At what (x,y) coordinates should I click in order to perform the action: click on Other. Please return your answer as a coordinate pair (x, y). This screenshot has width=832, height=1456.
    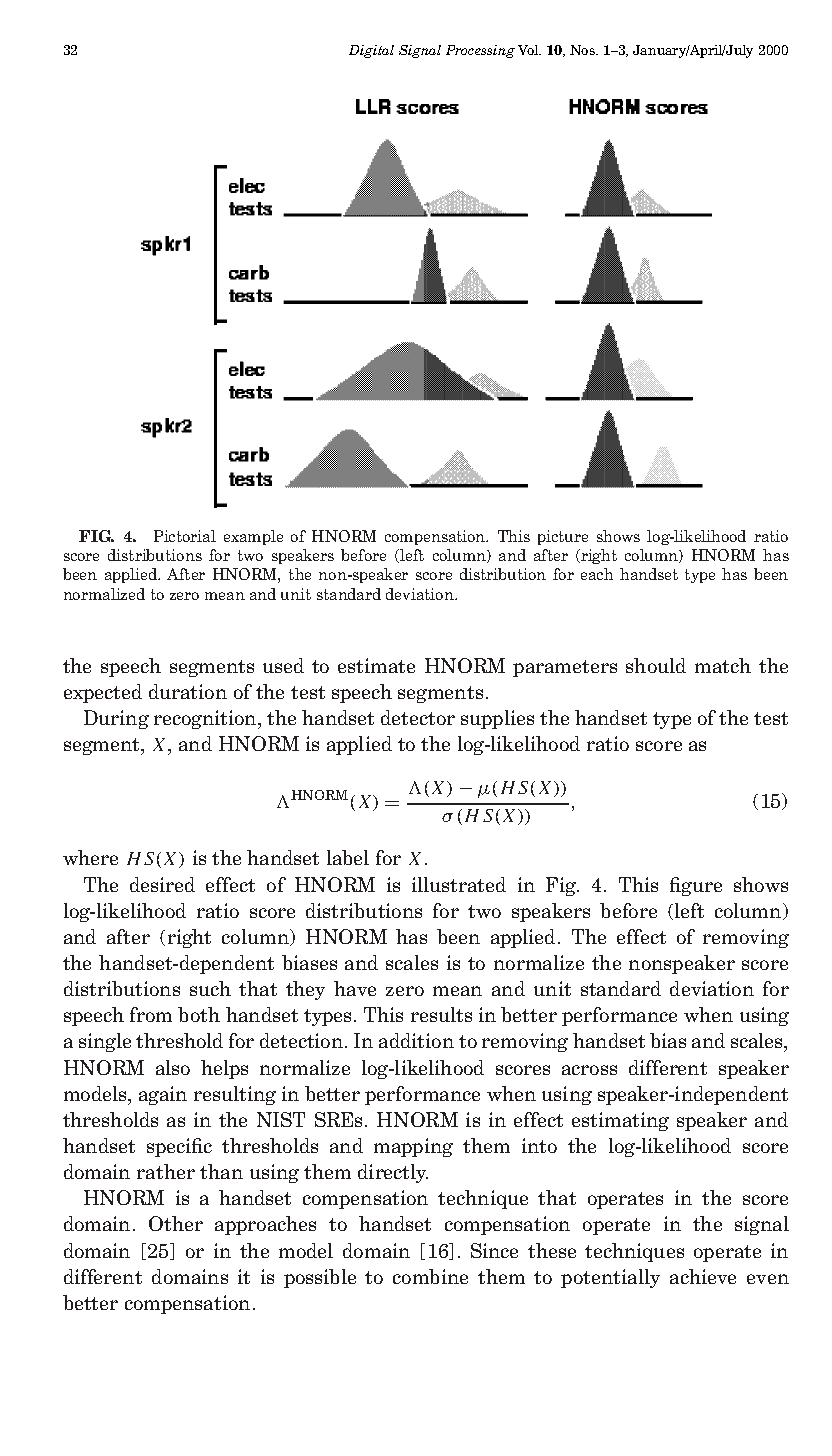
    Looking at the image, I should click on (176, 1223).
